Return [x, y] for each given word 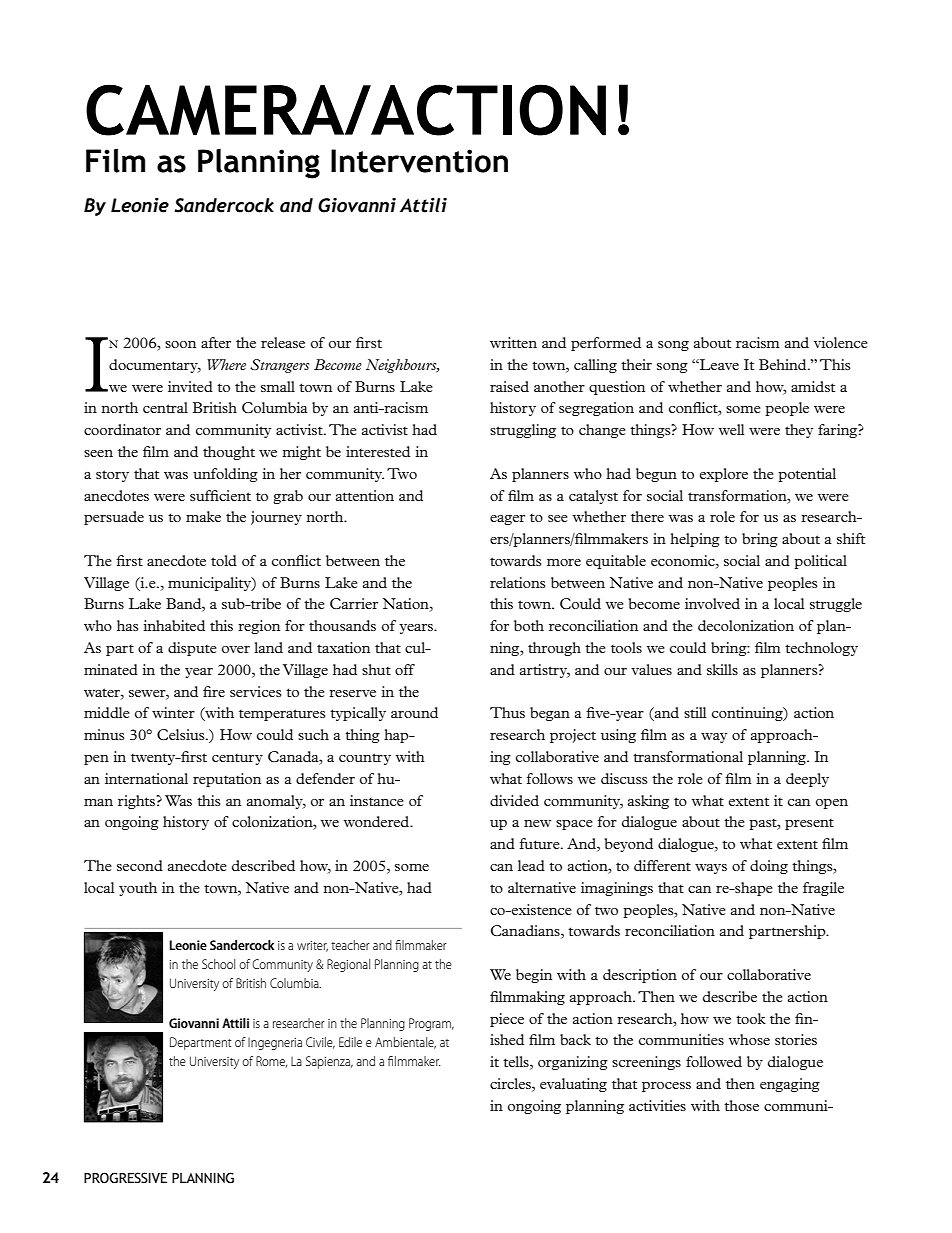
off [405, 669]
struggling [523, 431]
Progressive [125, 1178]
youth [138, 889]
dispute [192, 649]
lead [531, 865]
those [741, 1105]
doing [769, 867]
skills [722, 669]
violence [841, 342]
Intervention [419, 161]
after [216, 342]
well [731, 429]
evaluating [573, 1085]
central [165, 407]
